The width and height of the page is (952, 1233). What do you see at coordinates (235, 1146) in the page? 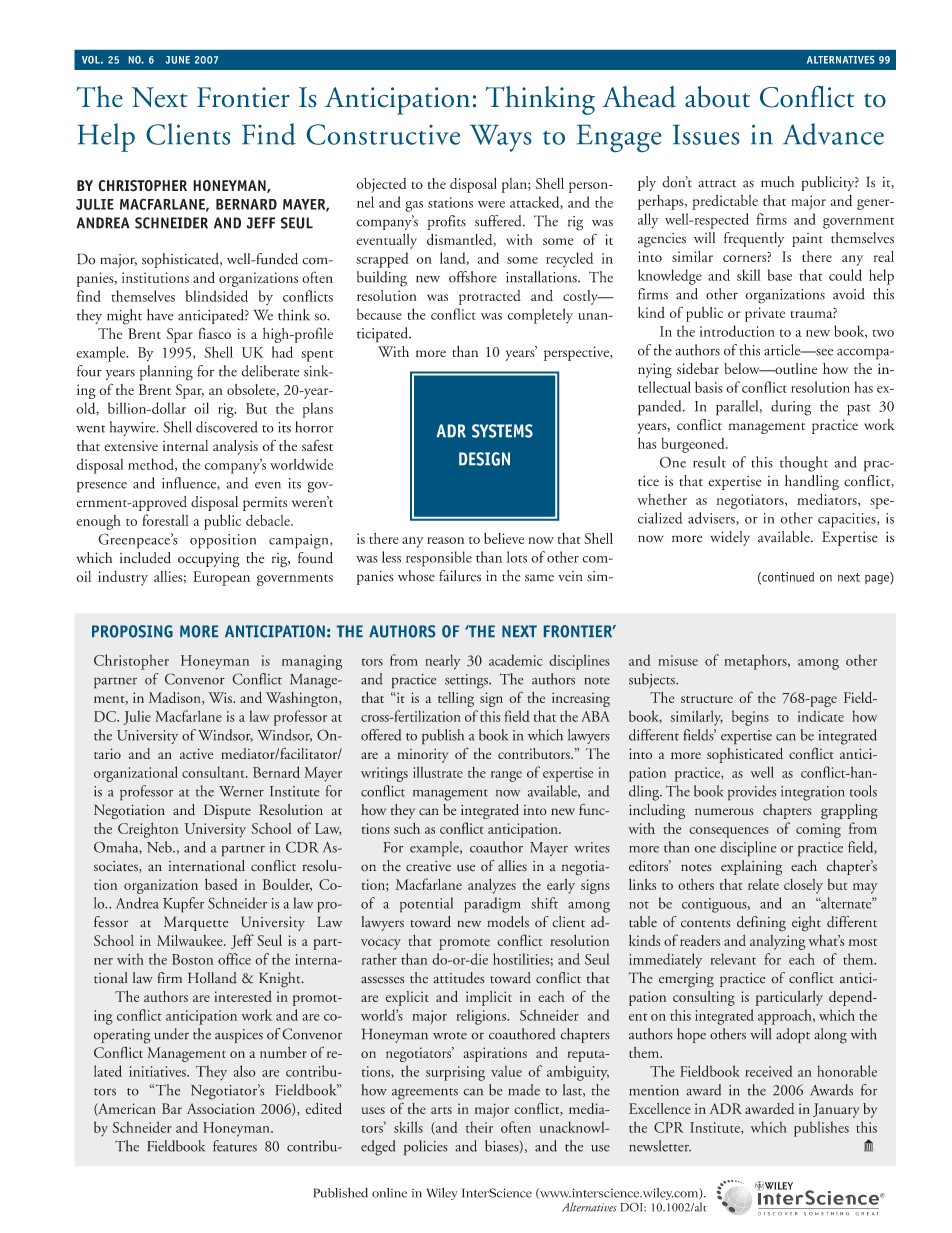
I see `features` at bounding box center [235, 1146].
